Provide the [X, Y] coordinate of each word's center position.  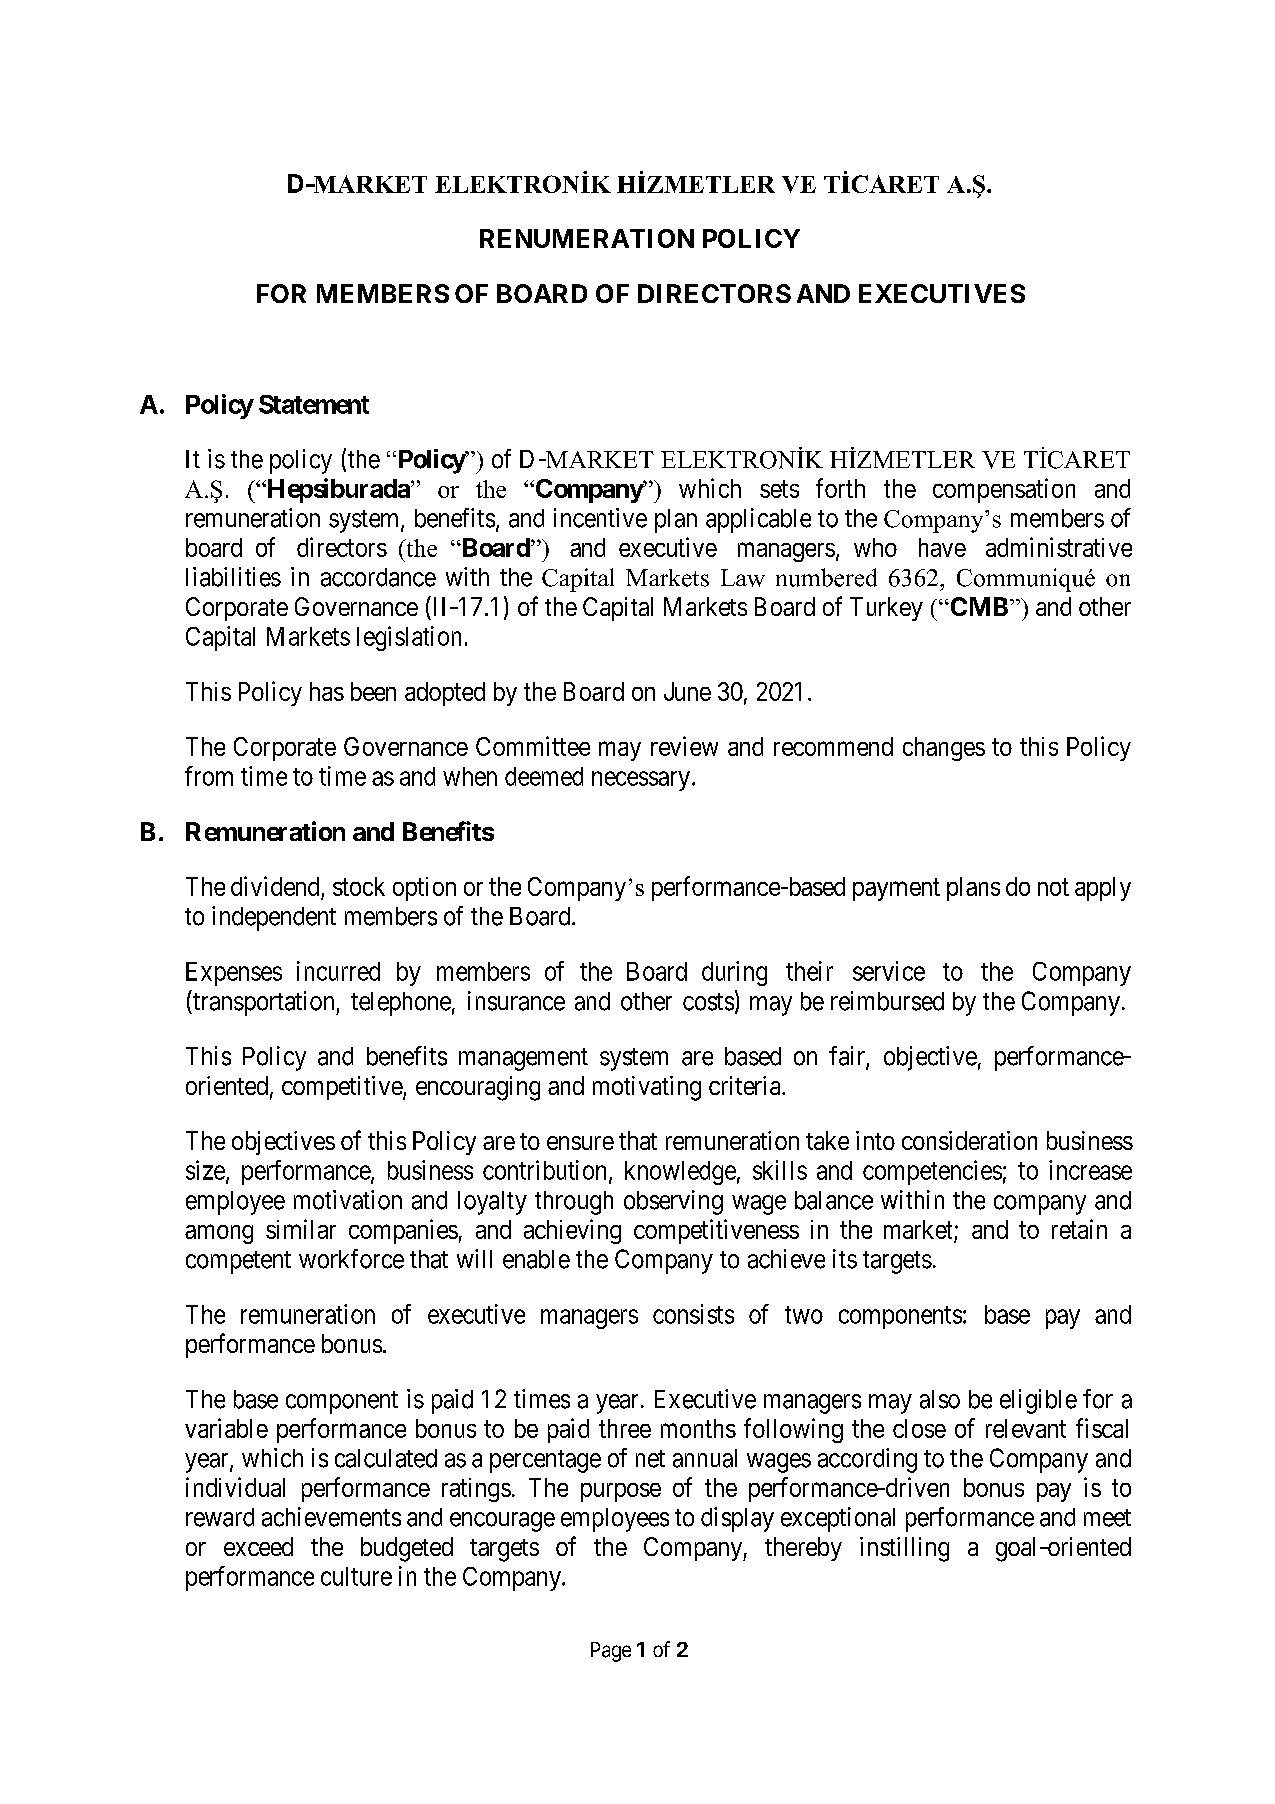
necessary [641, 781]
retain [1079, 1229]
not [1053, 887]
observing [673, 1202]
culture [356, 1576]
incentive [600, 518]
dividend [276, 887]
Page [611, 1652]
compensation [1004, 490]
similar [301, 1229]
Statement [314, 404]
